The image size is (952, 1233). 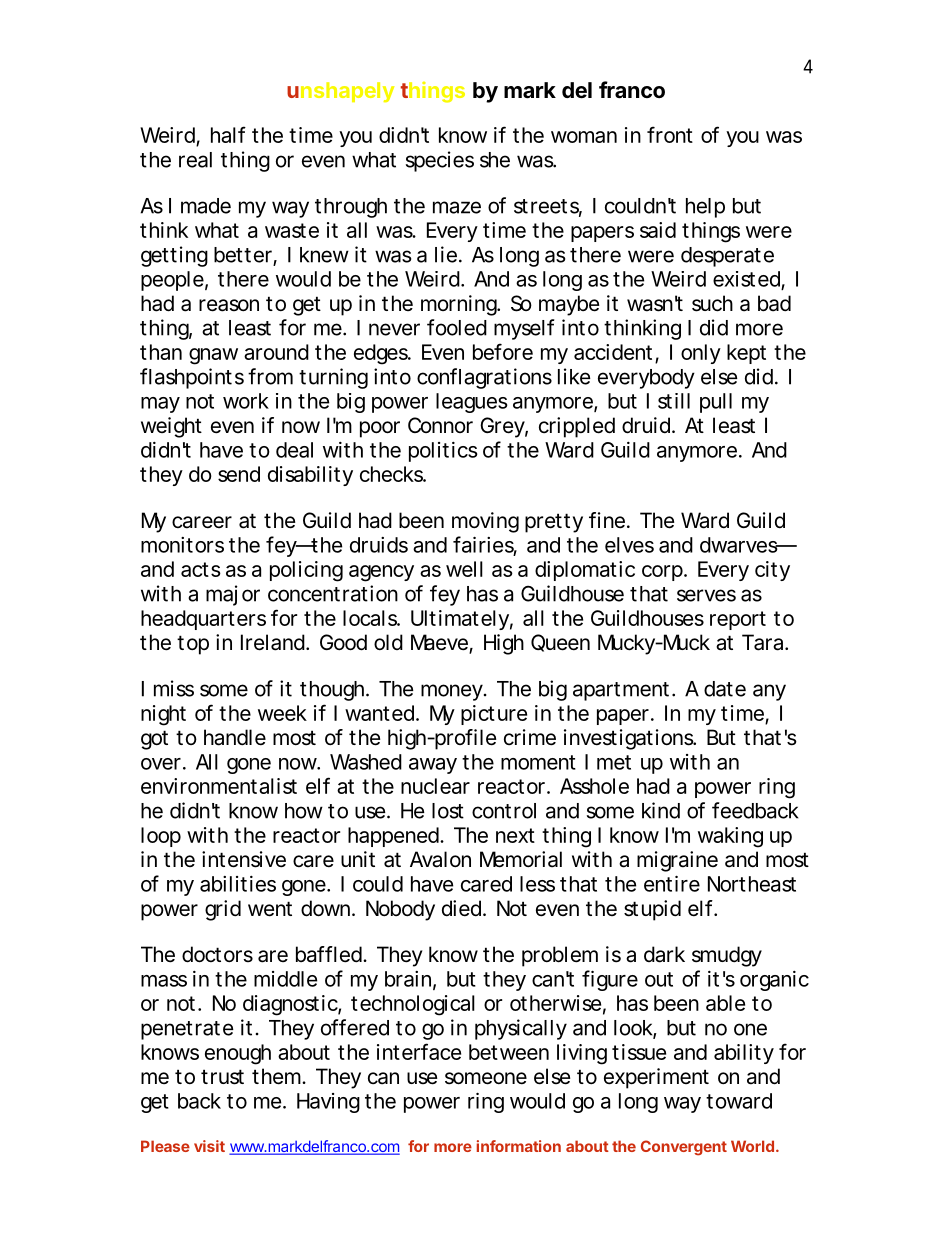 I want to click on real, so click(x=195, y=160).
